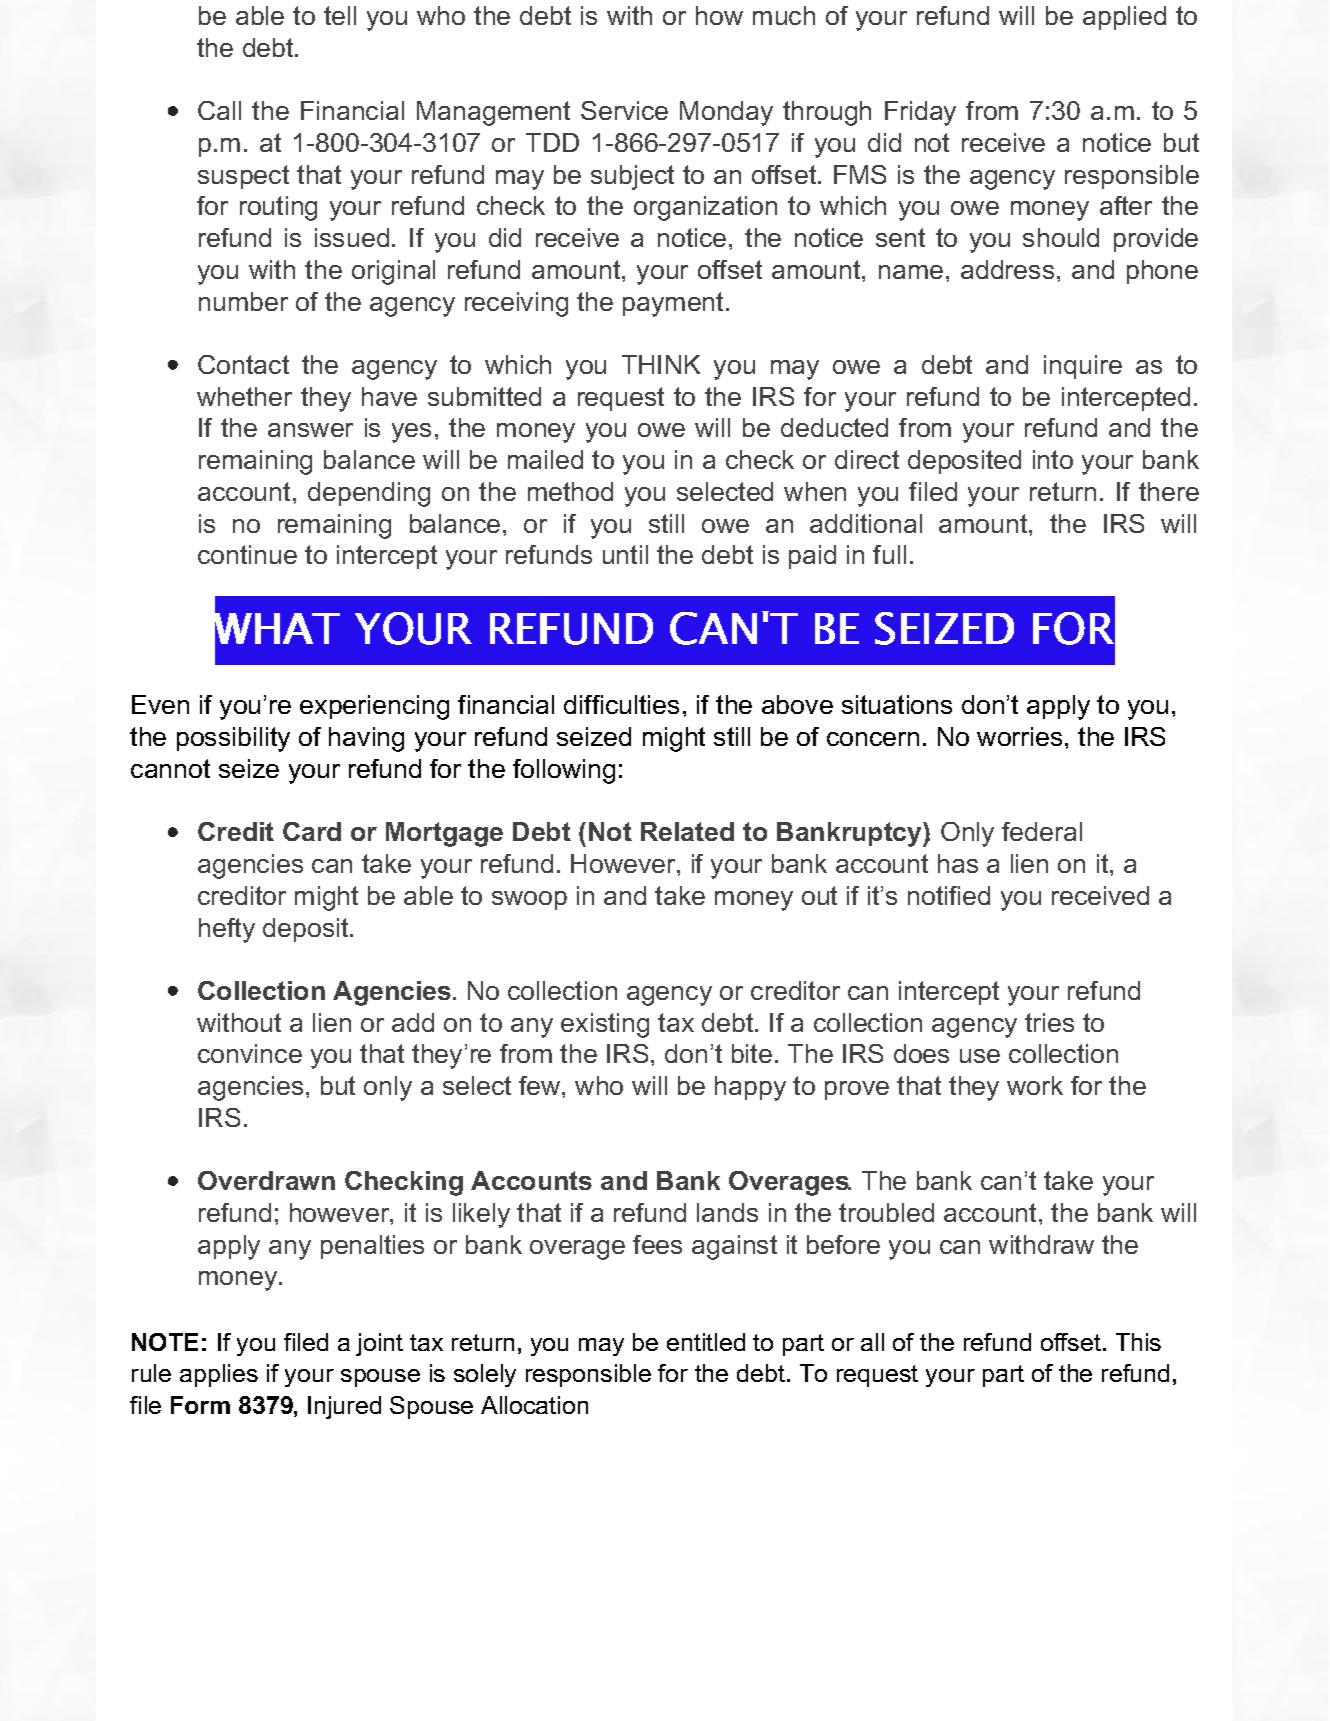 The image size is (1330, 1721). What do you see at coordinates (1124, 18) in the document?
I see `applied` at bounding box center [1124, 18].
